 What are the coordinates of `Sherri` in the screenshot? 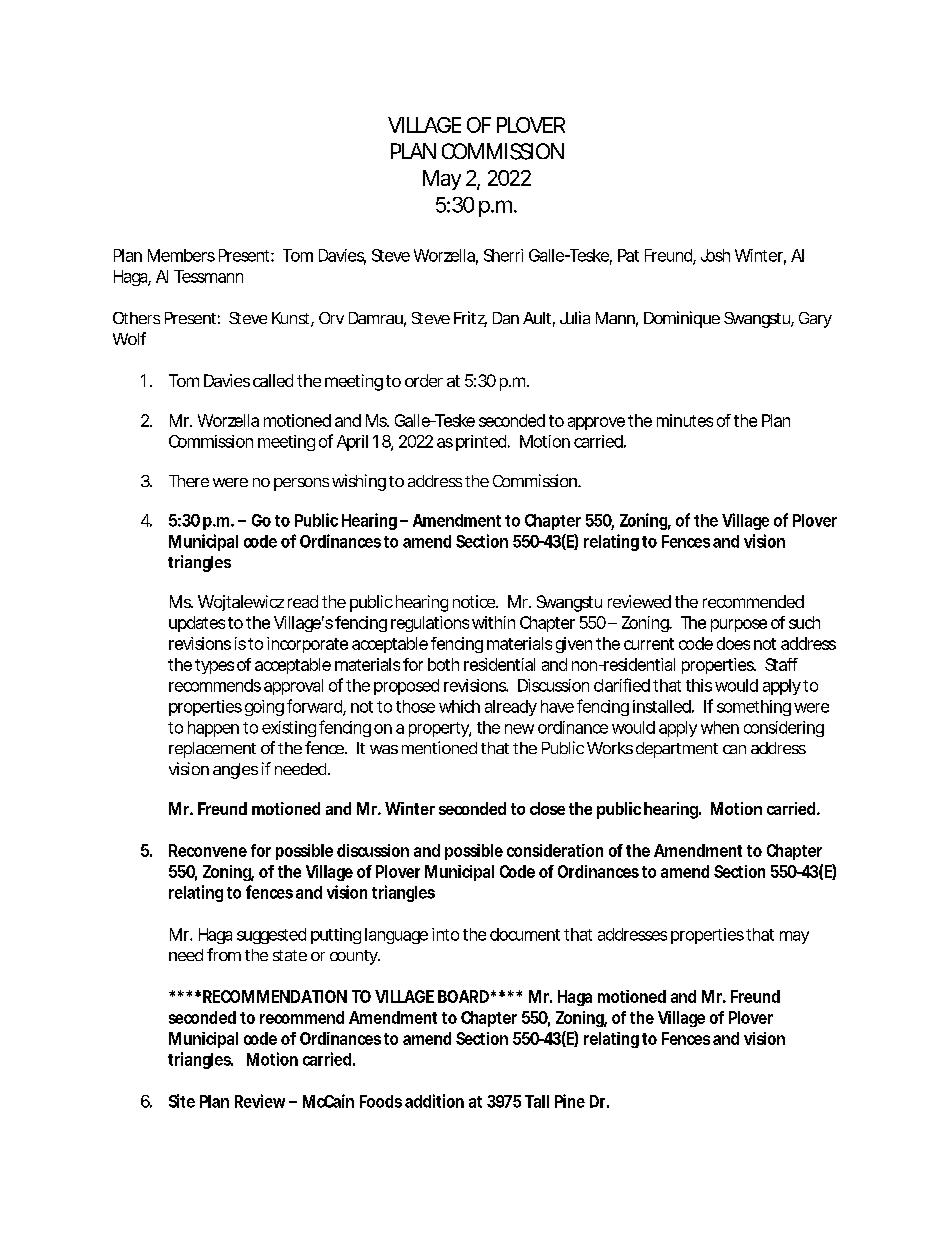 It's located at (503, 255).
